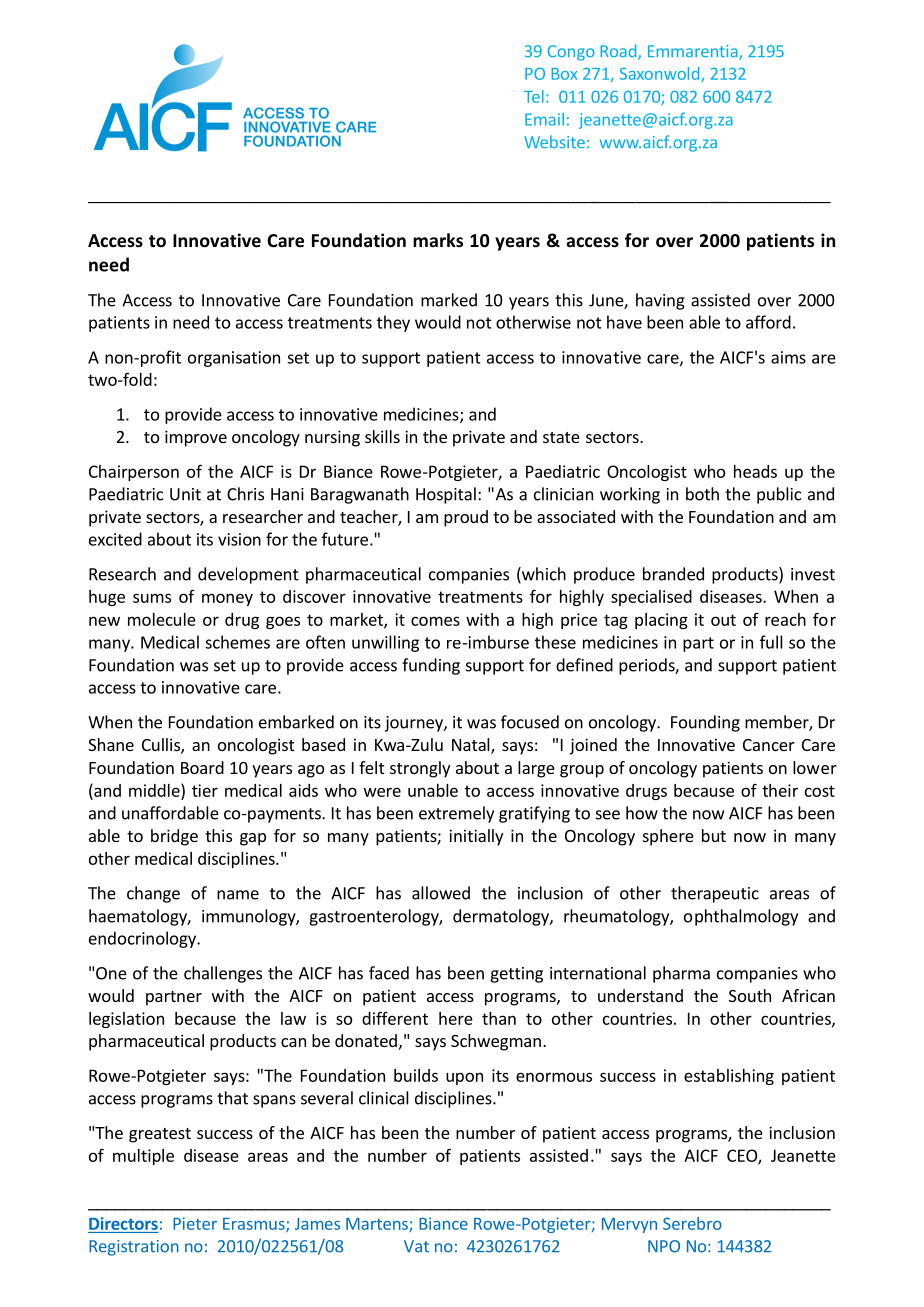  I want to click on funding, so click(431, 666).
